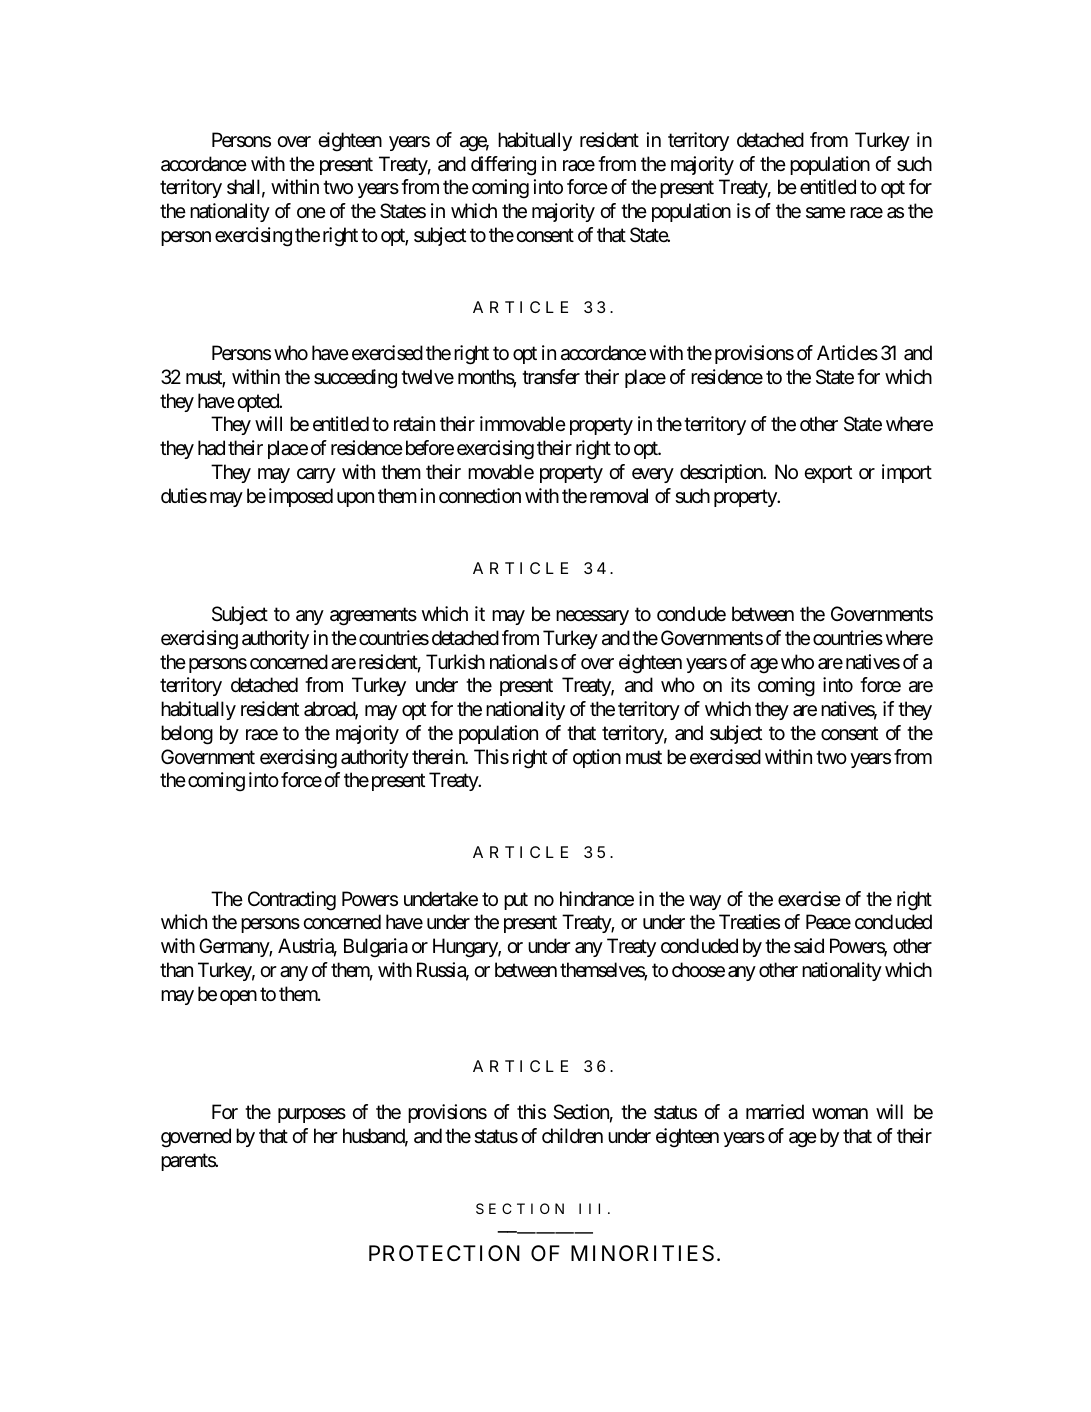  I want to click on III, so click(589, 1208).
